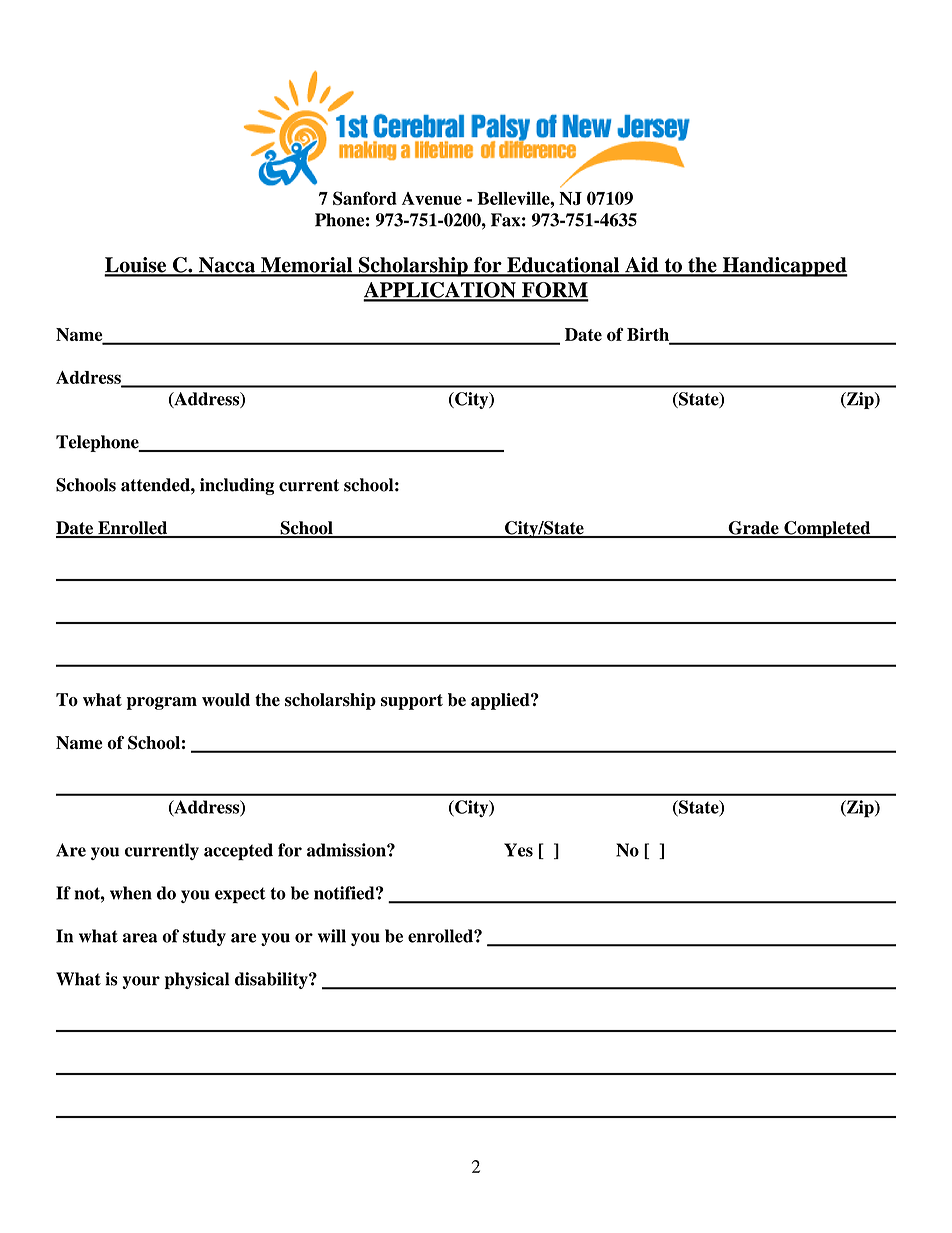  I want to click on including, so click(237, 486).
